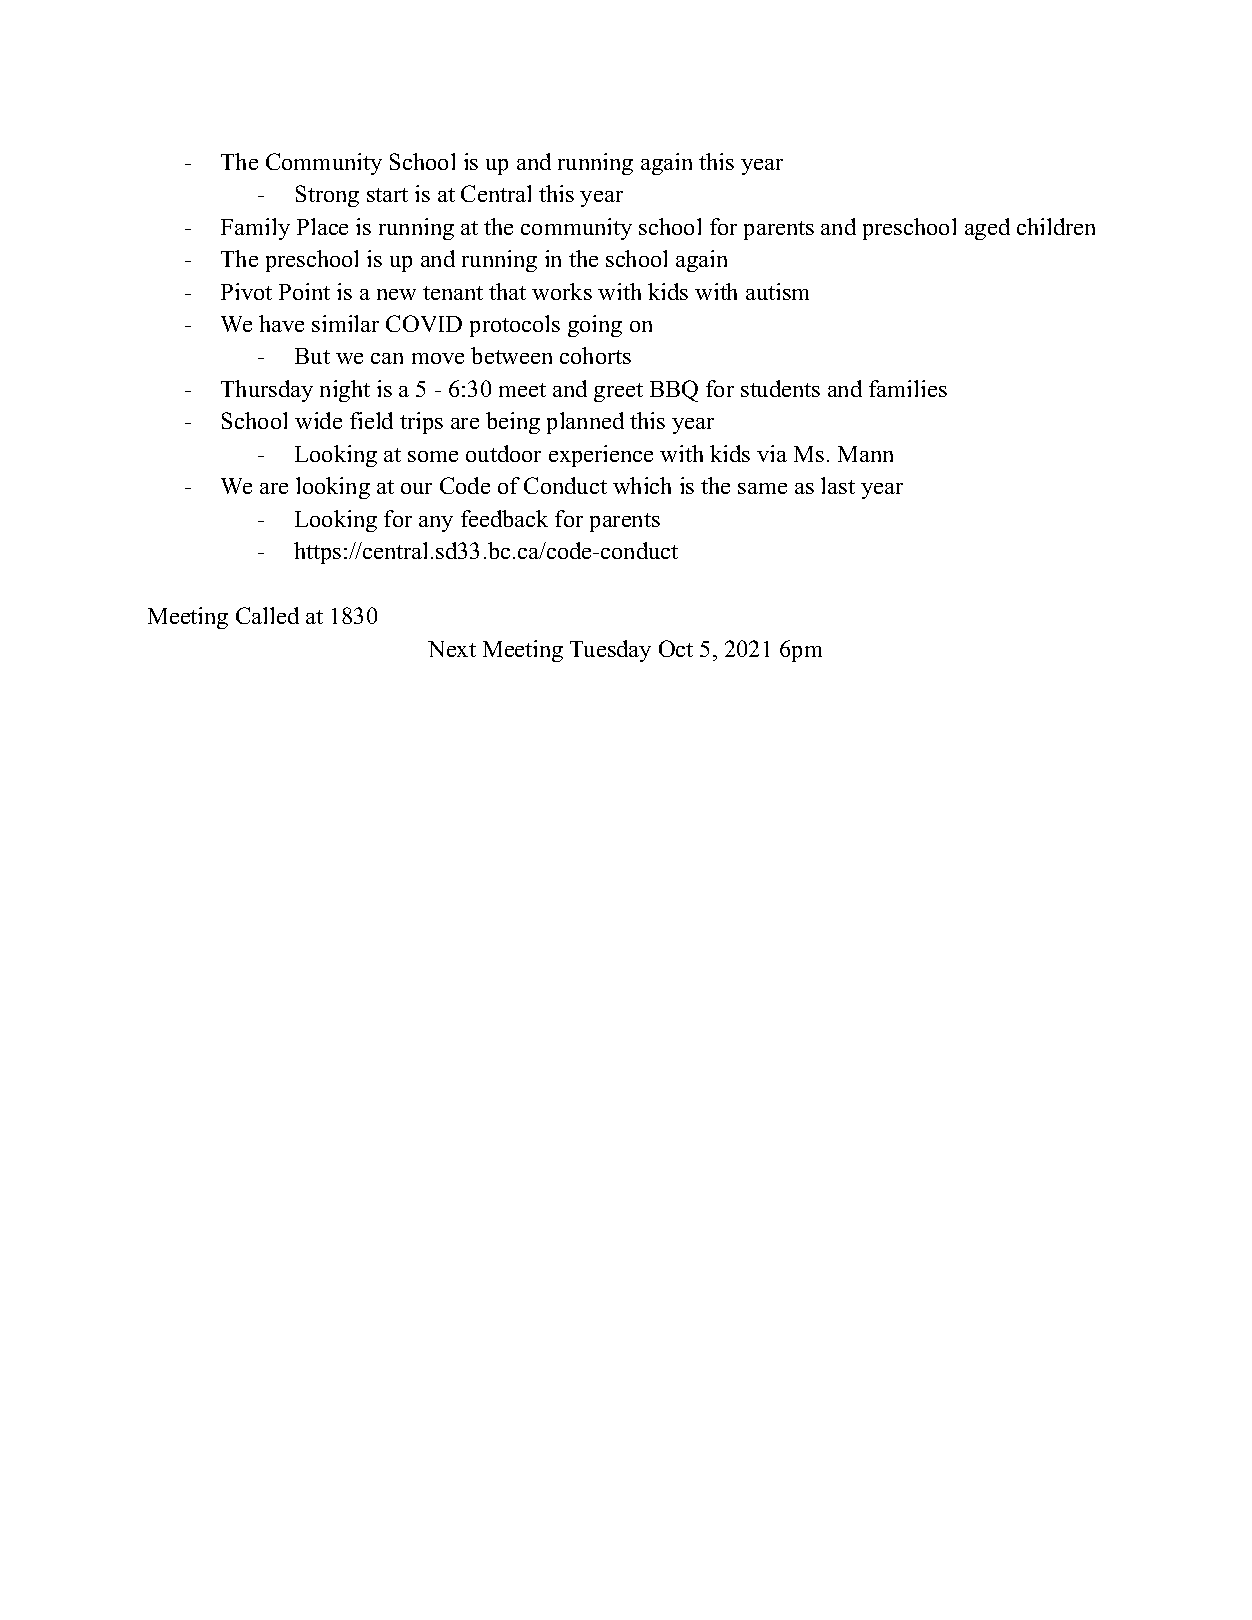 The width and height of the screenshot is (1252, 1620). I want to click on Called, so click(267, 615).
